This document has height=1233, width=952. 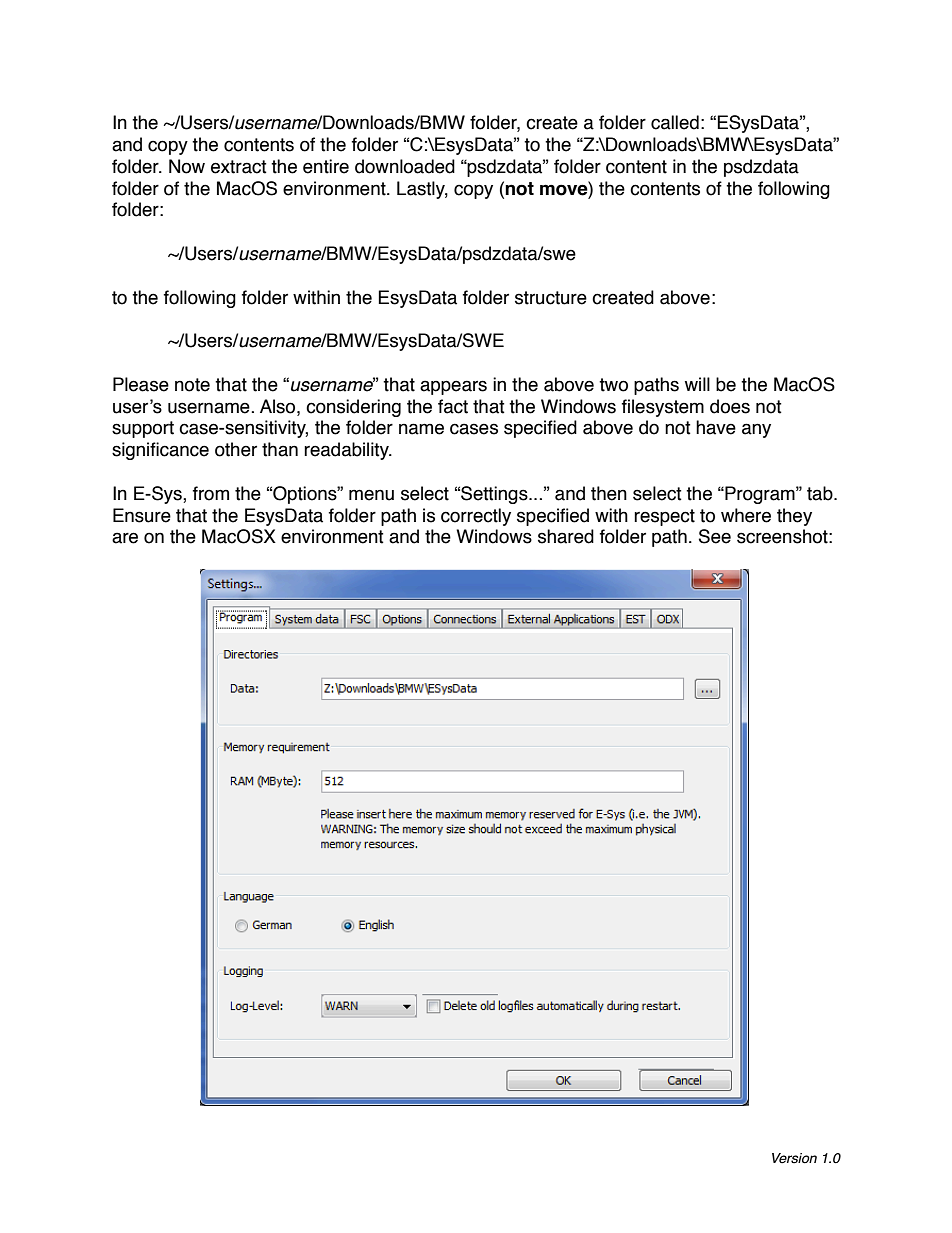 What do you see at coordinates (142, 515) in the document?
I see `Ensure` at bounding box center [142, 515].
